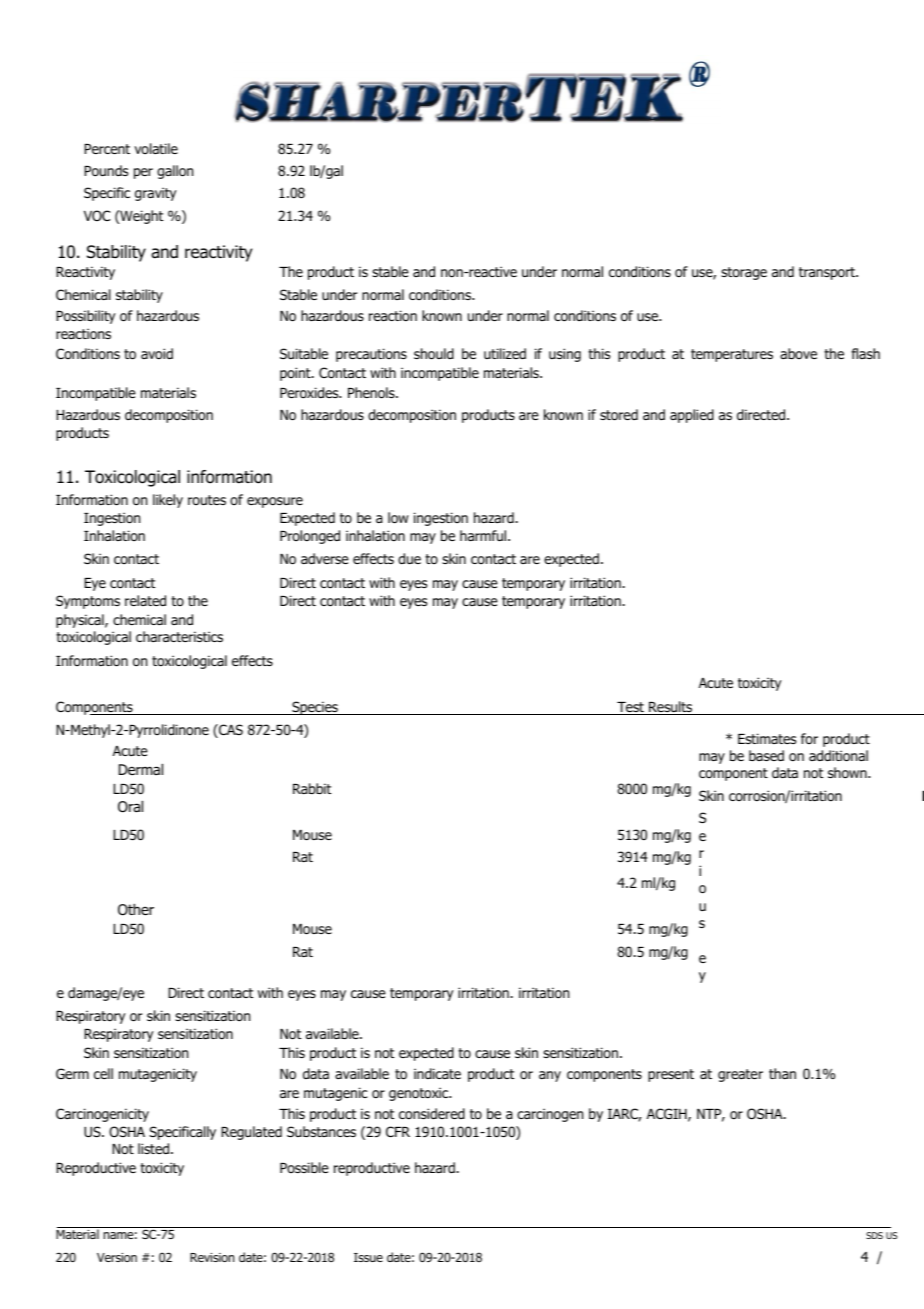  I want to click on Test, so click(630, 708).
